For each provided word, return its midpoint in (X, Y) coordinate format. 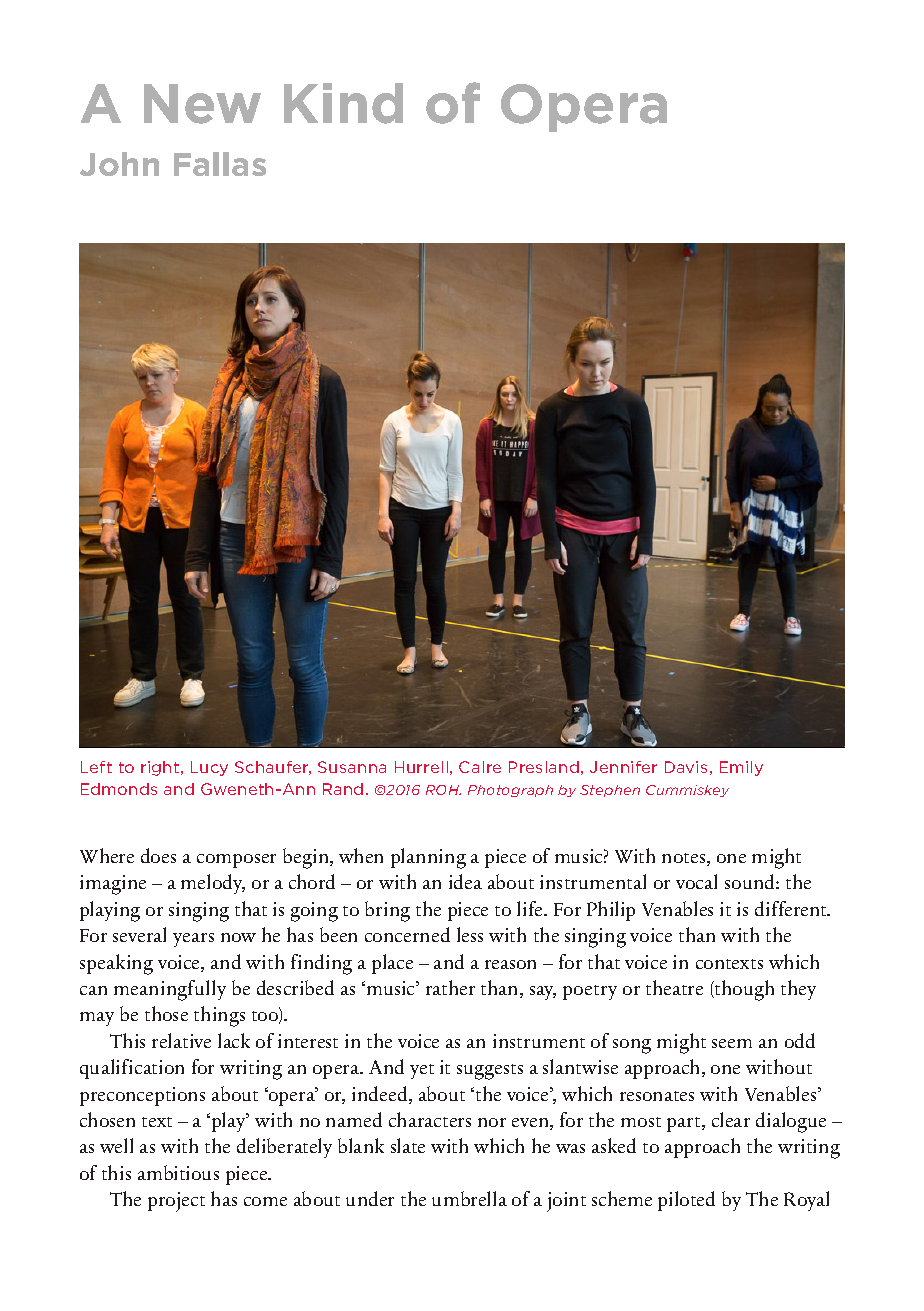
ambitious (178, 1172)
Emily (741, 768)
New (202, 104)
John (119, 164)
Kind (343, 103)
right (161, 768)
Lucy (209, 768)
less (470, 934)
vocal (696, 881)
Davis (686, 767)
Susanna (352, 767)
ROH (443, 790)
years (193, 940)
